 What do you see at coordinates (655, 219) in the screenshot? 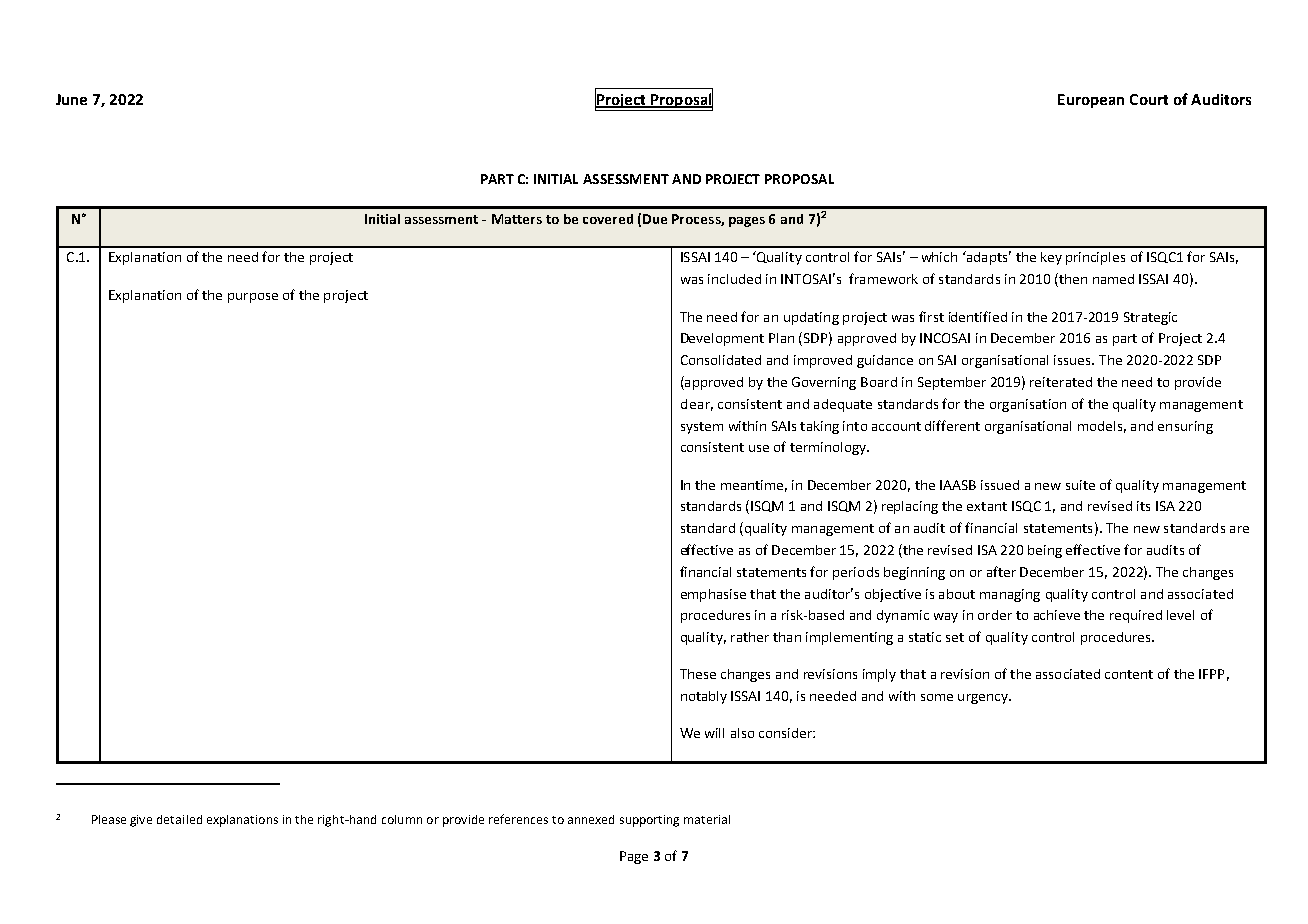
I see `Due` at bounding box center [655, 219].
